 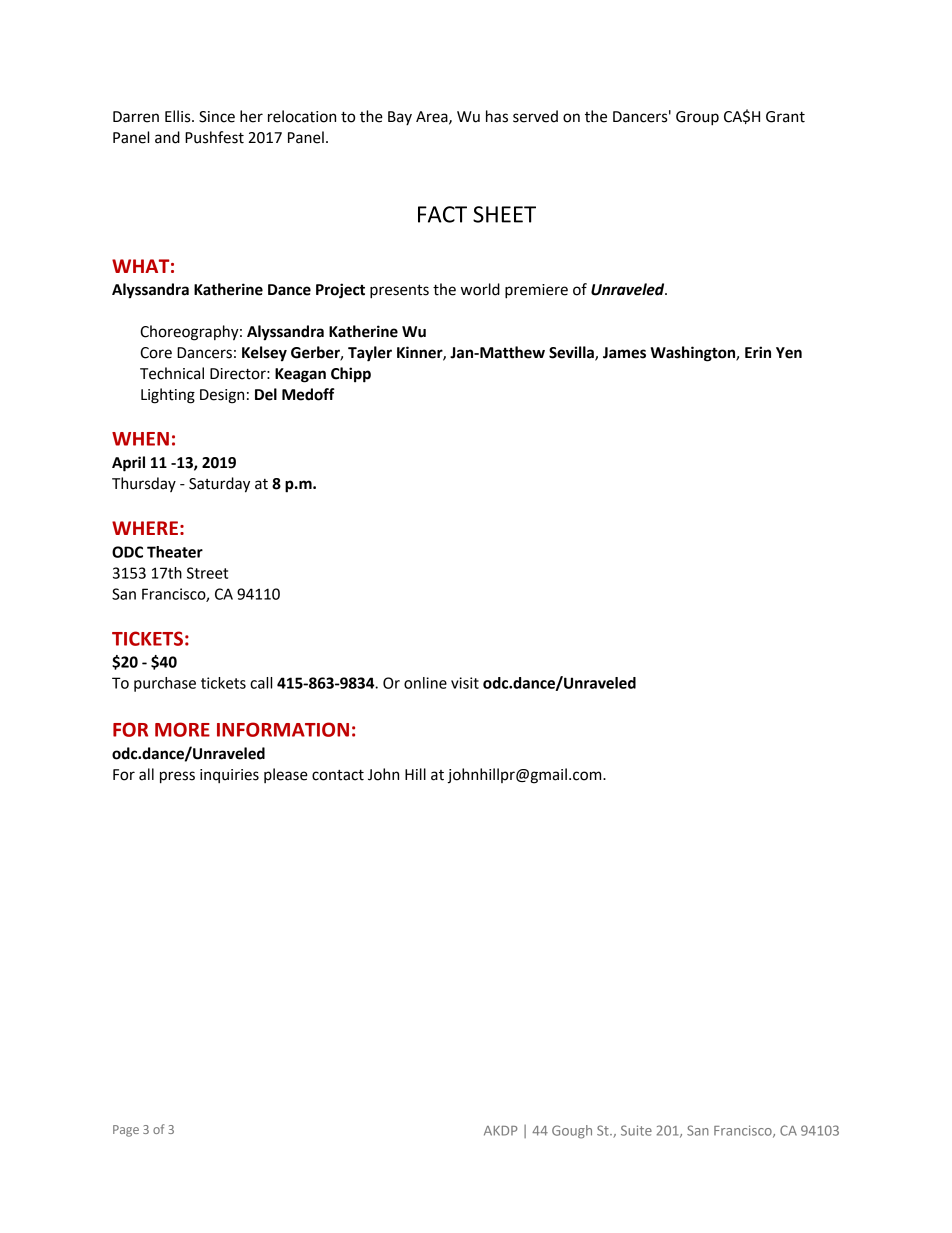 I want to click on Group, so click(x=697, y=118).
